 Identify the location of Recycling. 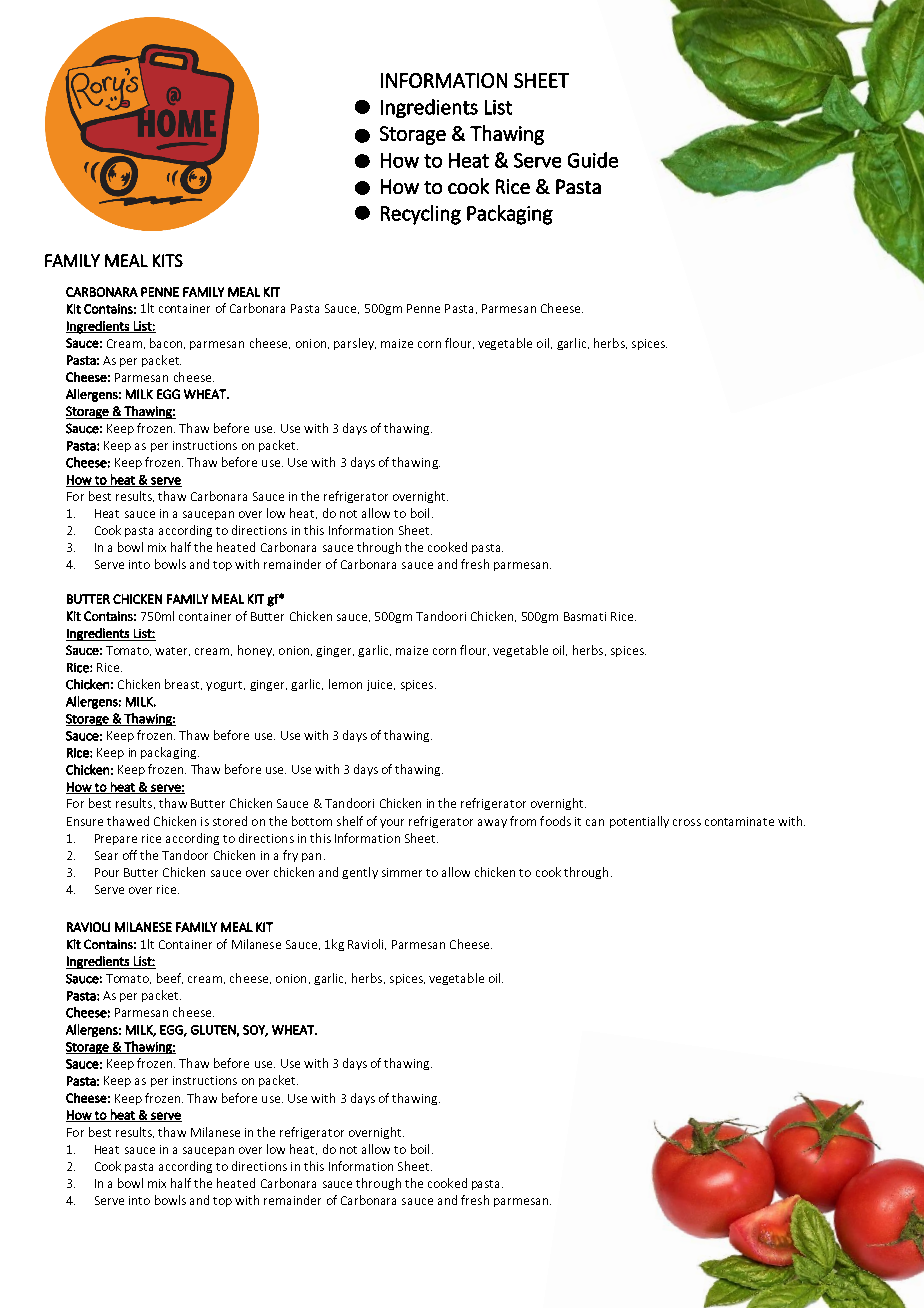
(421, 215).
